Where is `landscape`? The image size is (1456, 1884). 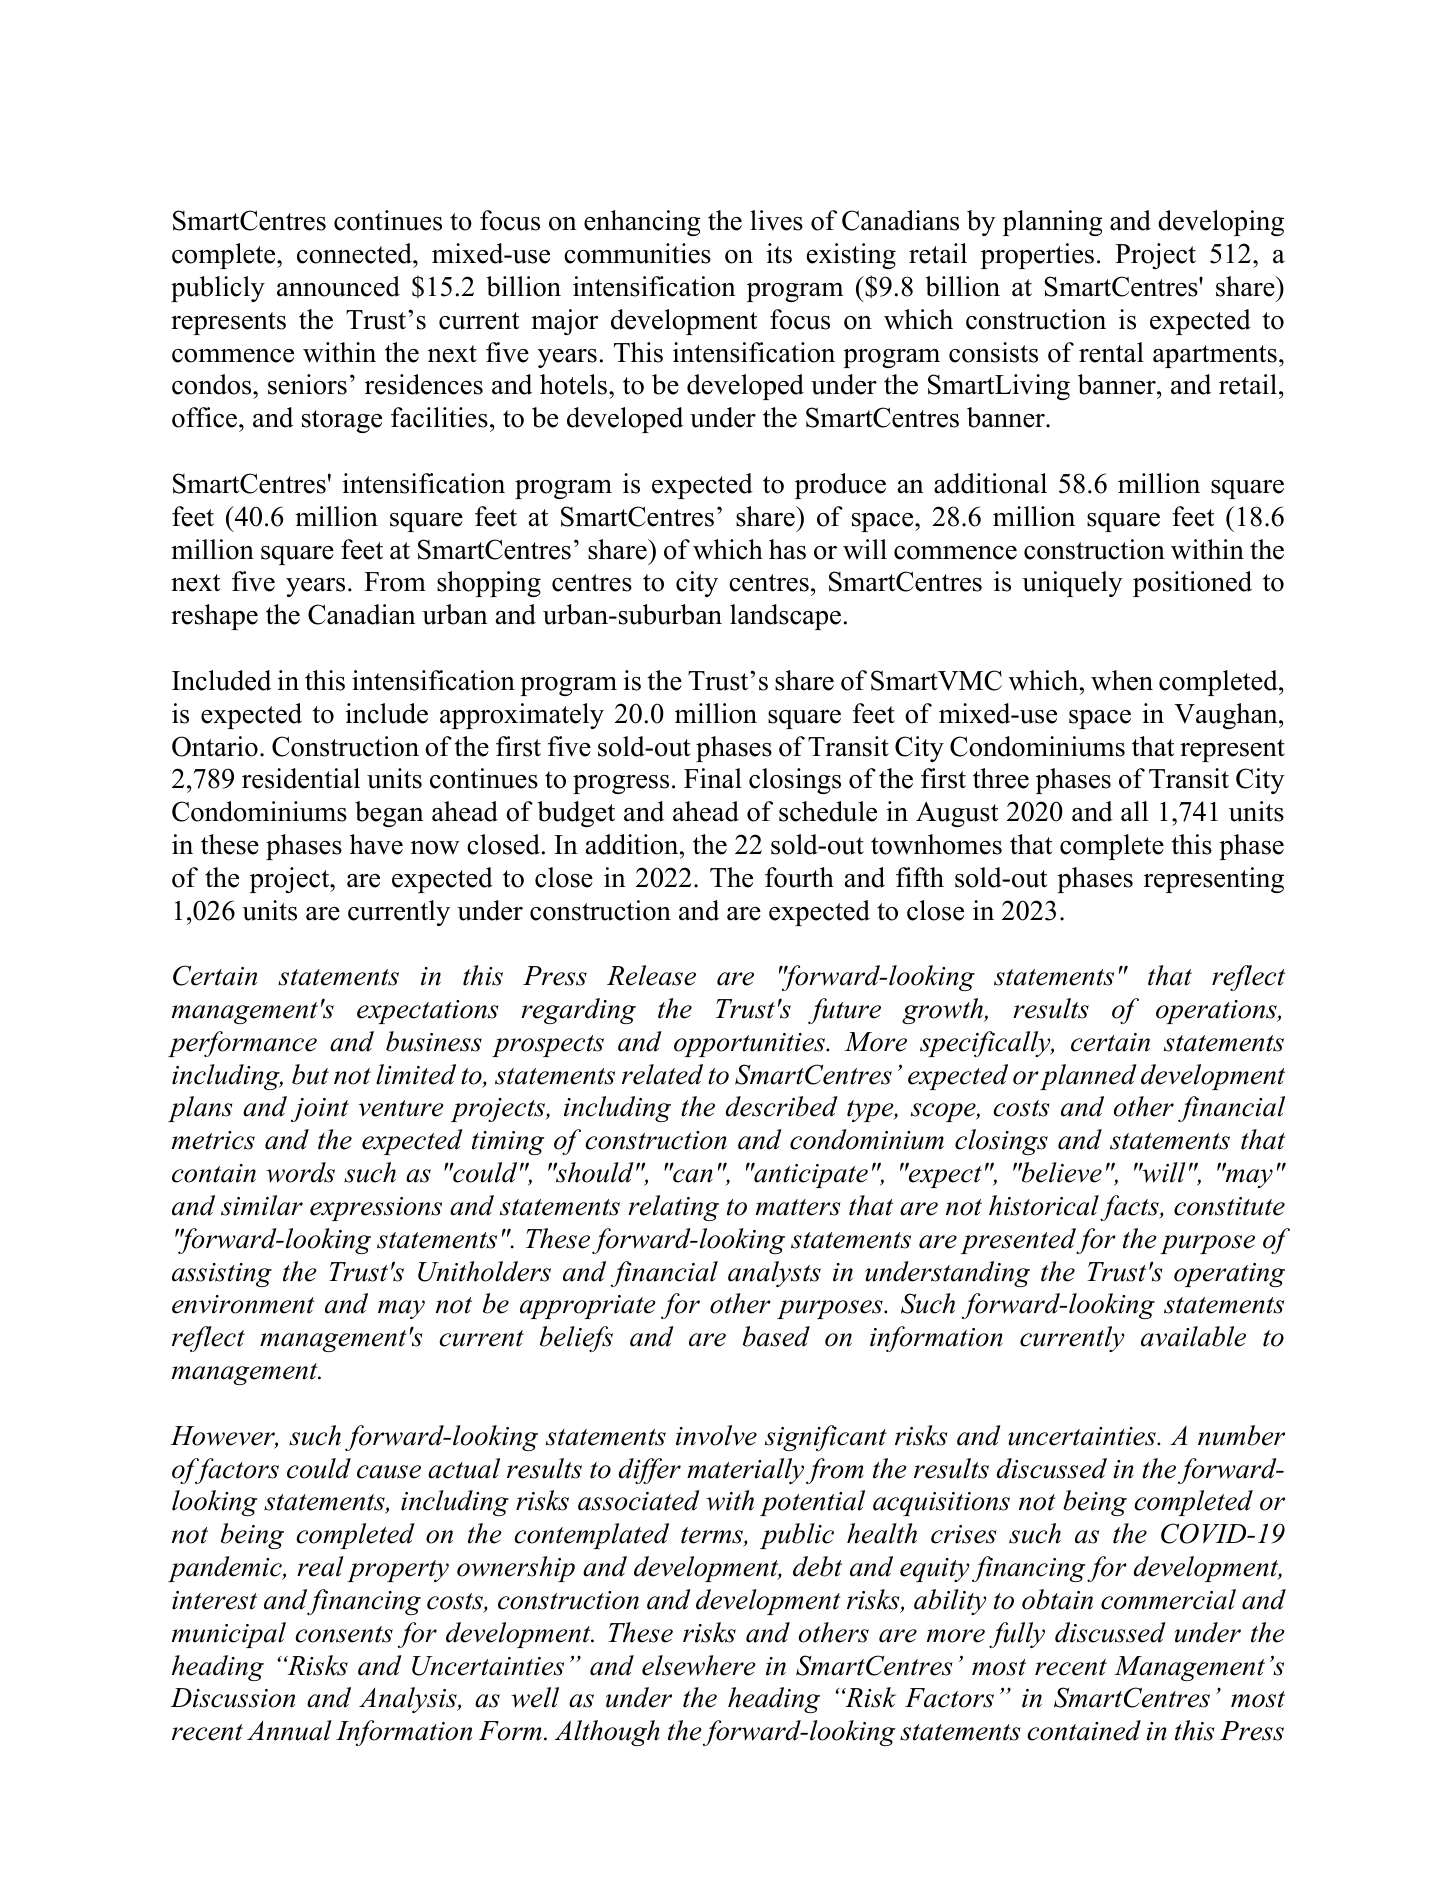 landscape is located at coordinates (785, 617).
